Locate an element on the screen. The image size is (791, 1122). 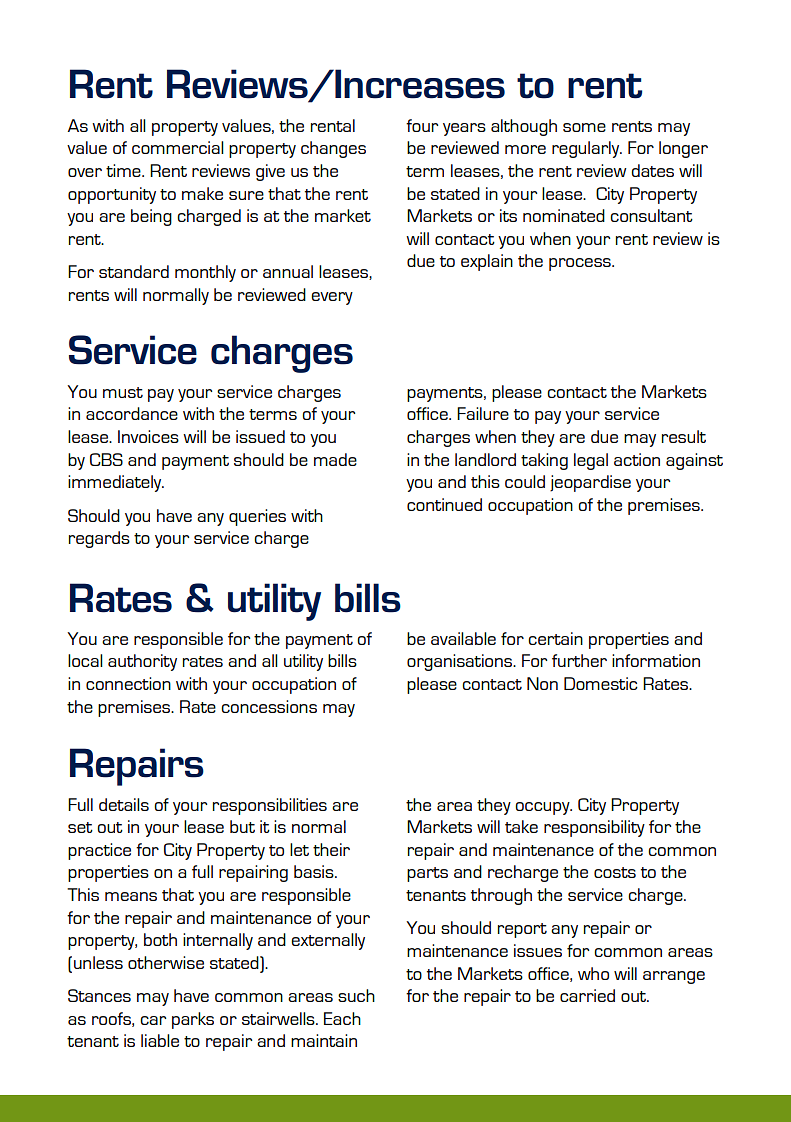
regards is located at coordinates (99, 539).
